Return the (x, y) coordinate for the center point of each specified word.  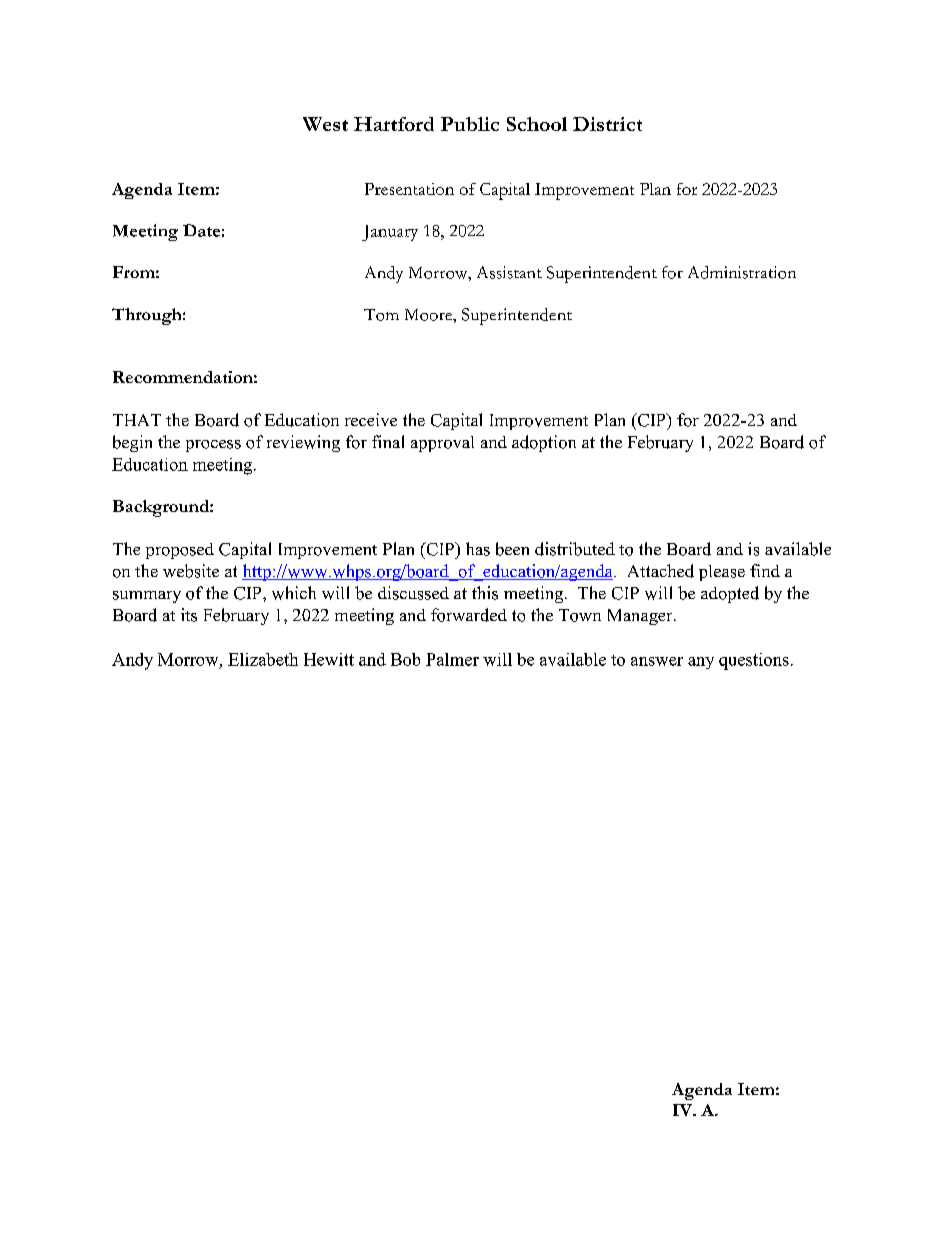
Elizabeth (263, 659)
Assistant (509, 272)
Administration (742, 272)
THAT (137, 420)
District (607, 124)
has (478, 549)
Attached (661, 571)
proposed (180, 551)
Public (470, 124)
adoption (544, 443)
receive (371, 419)
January (390, 233)
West (325, 124)
